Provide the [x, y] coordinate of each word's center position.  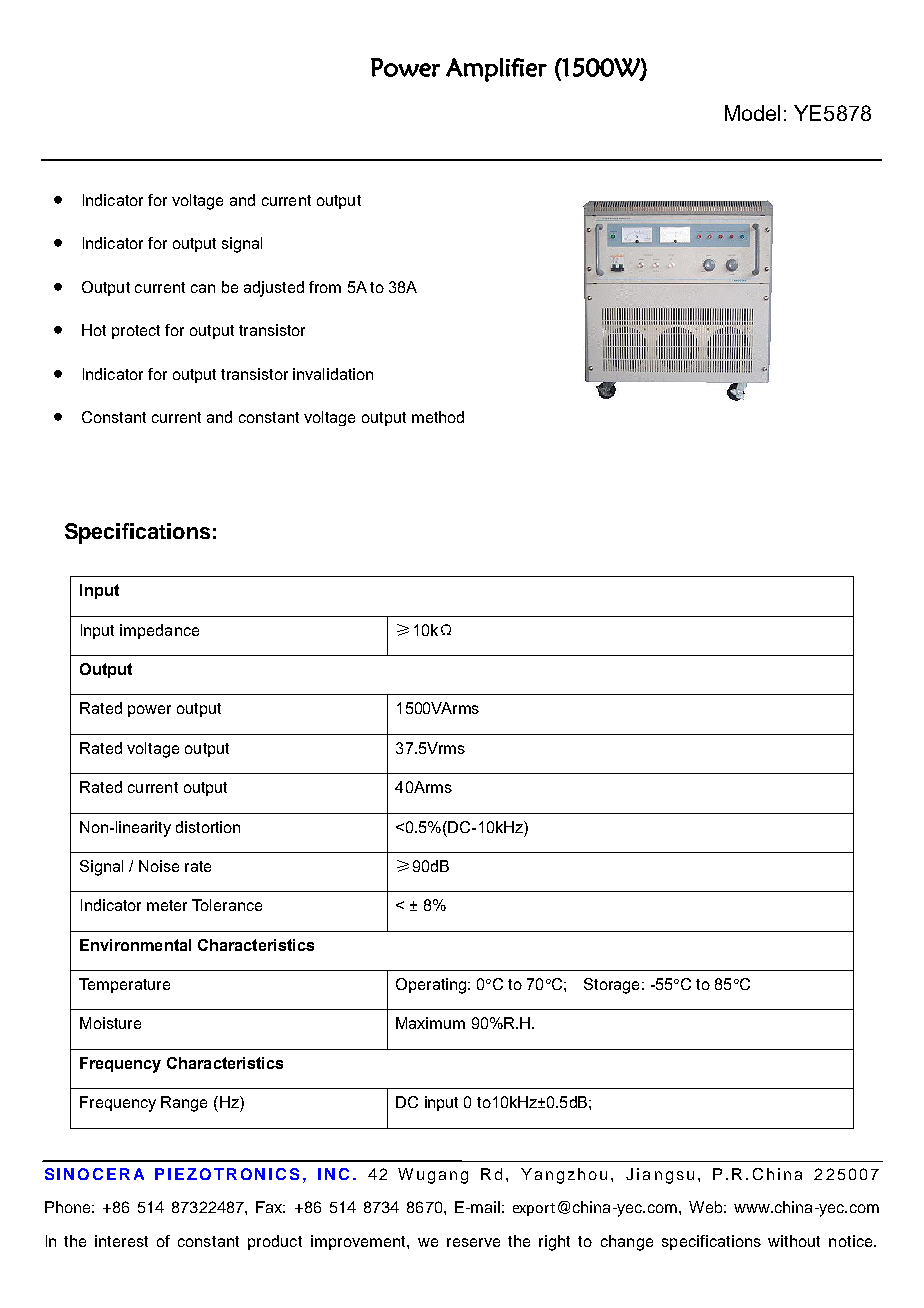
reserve [473, 1242]
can [203, 288]
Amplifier [496, 70]
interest [121, 1241]
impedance [159, 631]
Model [752, 113]
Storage [611, 986]
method [438, 417]
